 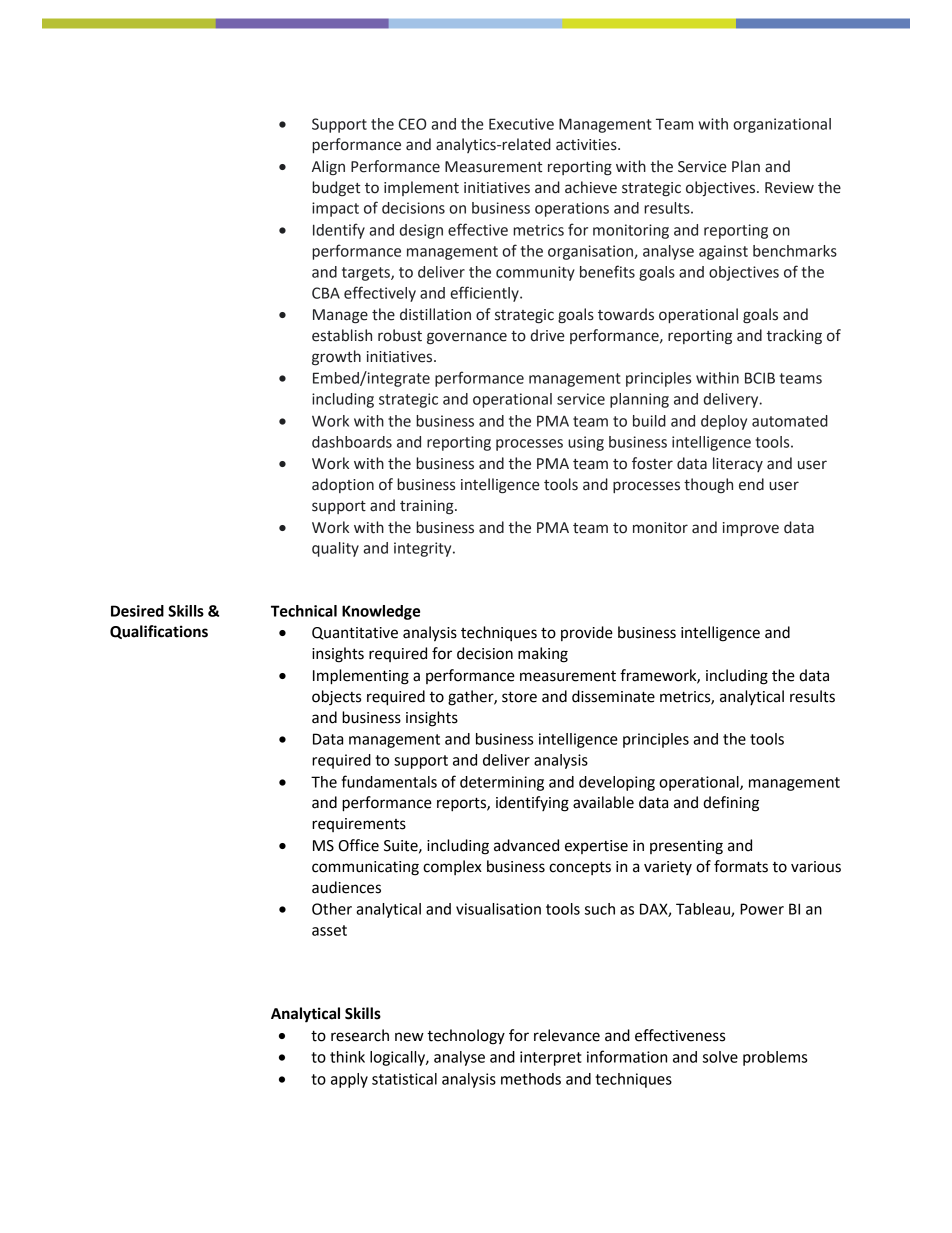 What do you see at coordinates (428, 507) in the screenshot?
I see `training` at bounding box center [428, 507].
